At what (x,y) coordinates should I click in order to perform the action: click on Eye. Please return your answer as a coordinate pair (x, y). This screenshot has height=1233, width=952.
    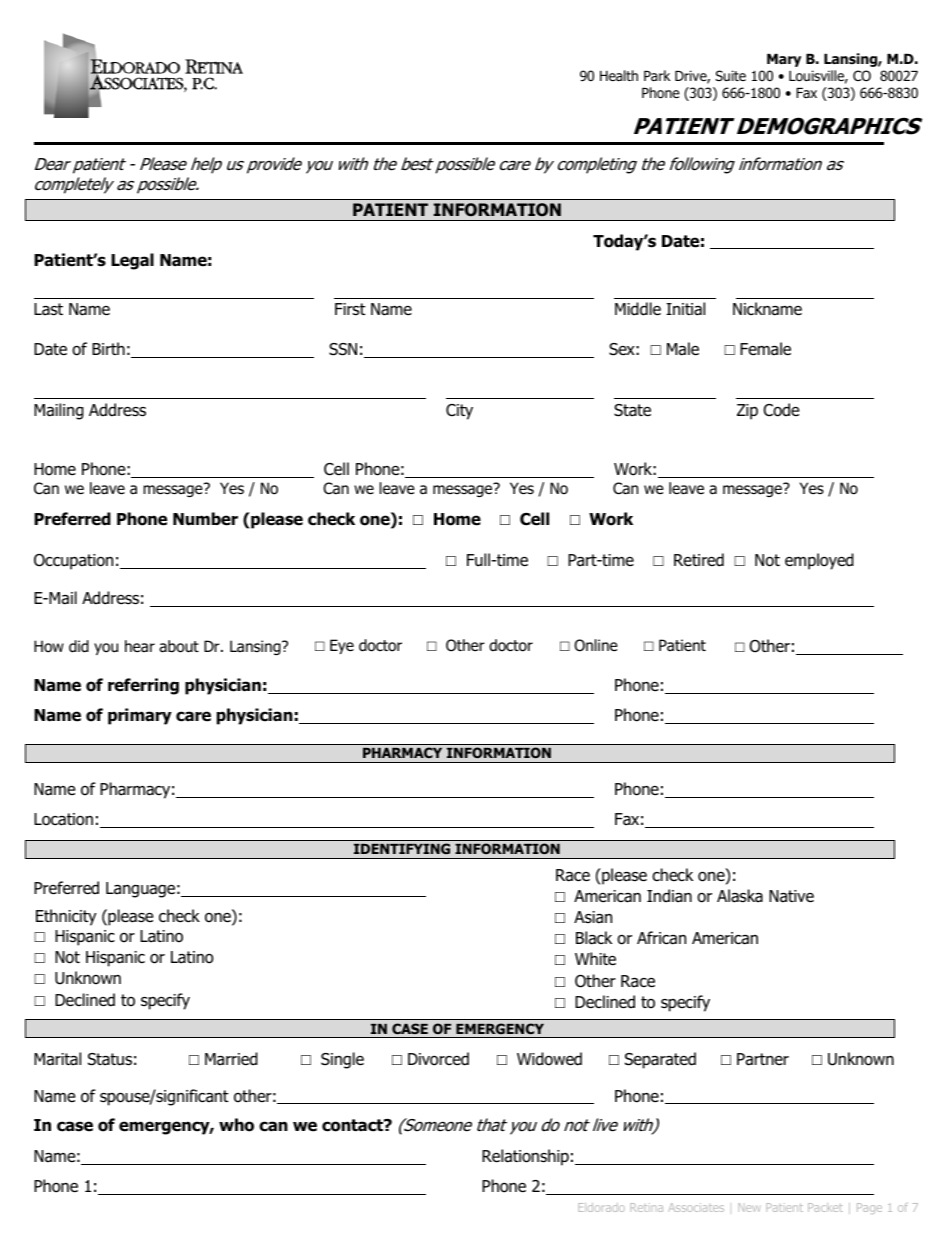
    Looking at the image, I should click on (342, 646).
